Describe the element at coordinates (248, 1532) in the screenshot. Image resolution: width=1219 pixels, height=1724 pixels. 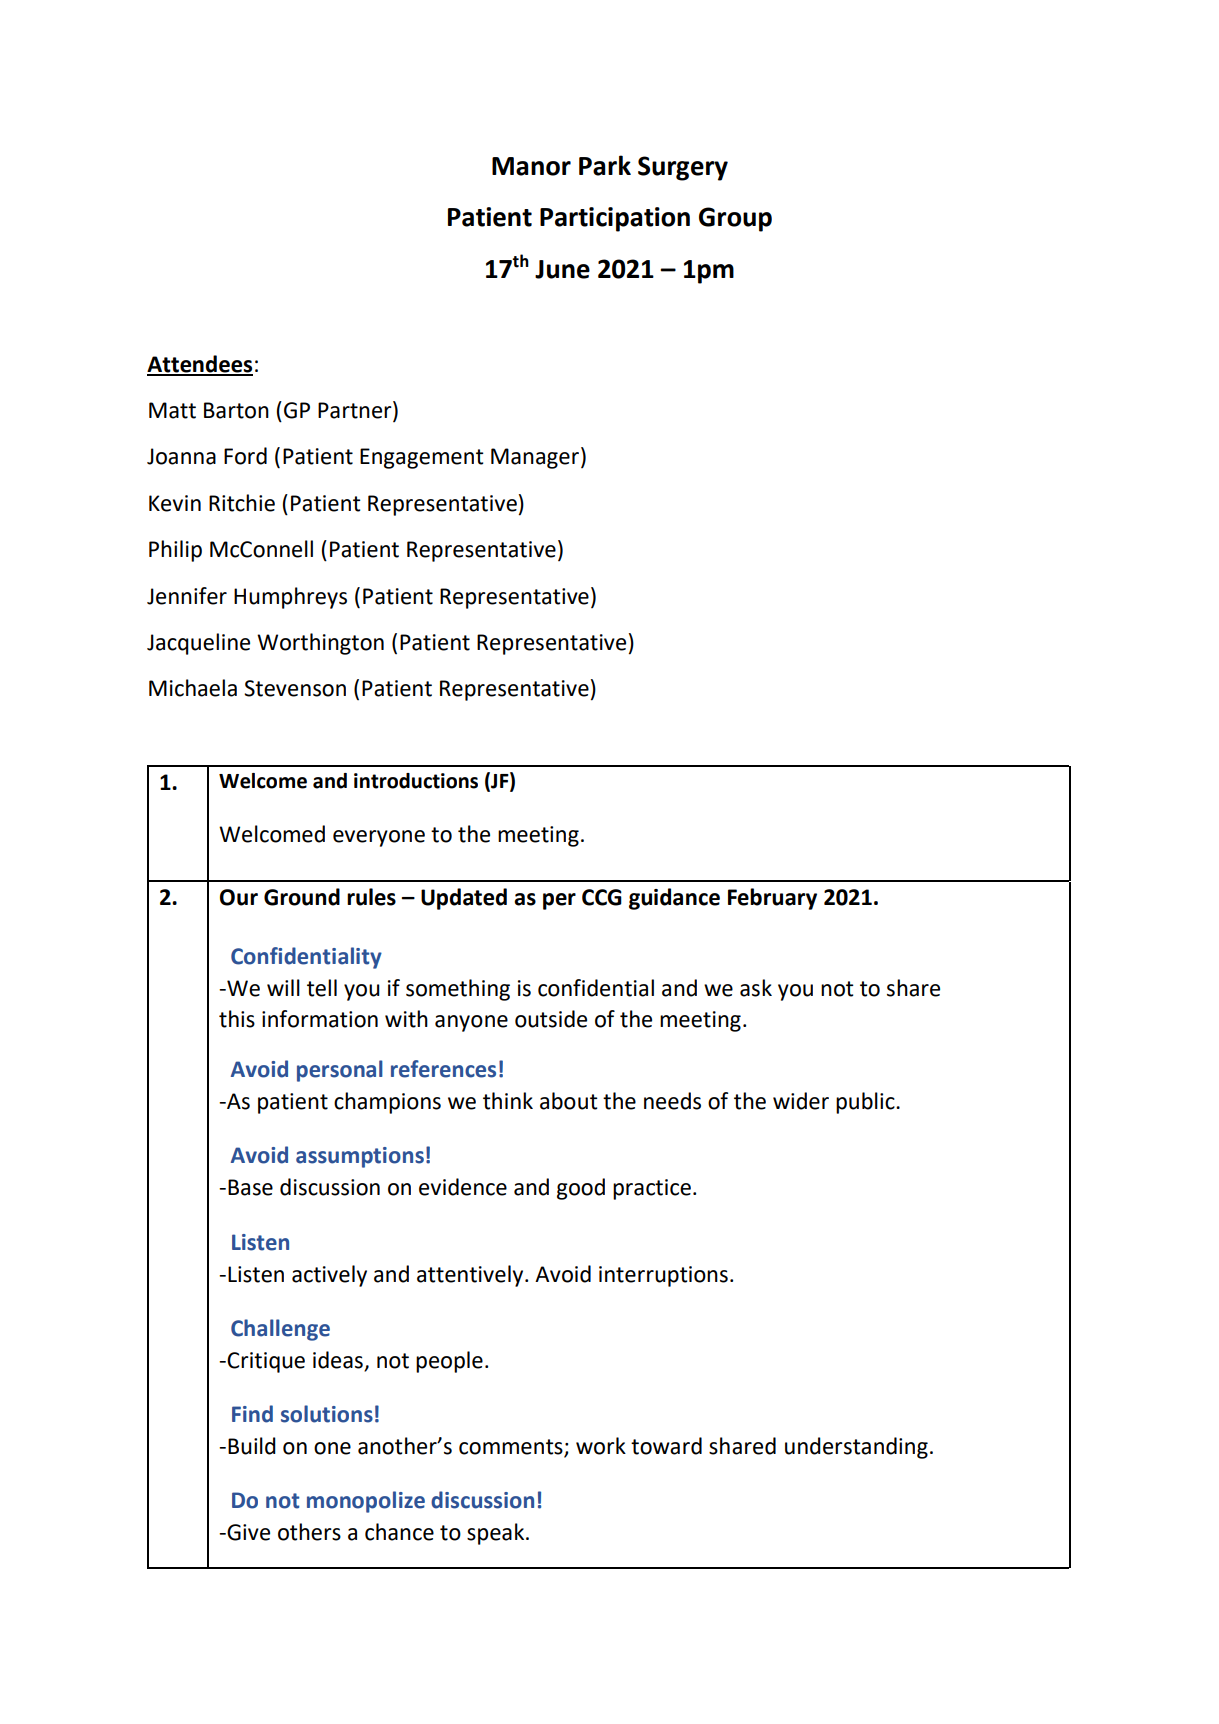
I see `Give` at that location.
